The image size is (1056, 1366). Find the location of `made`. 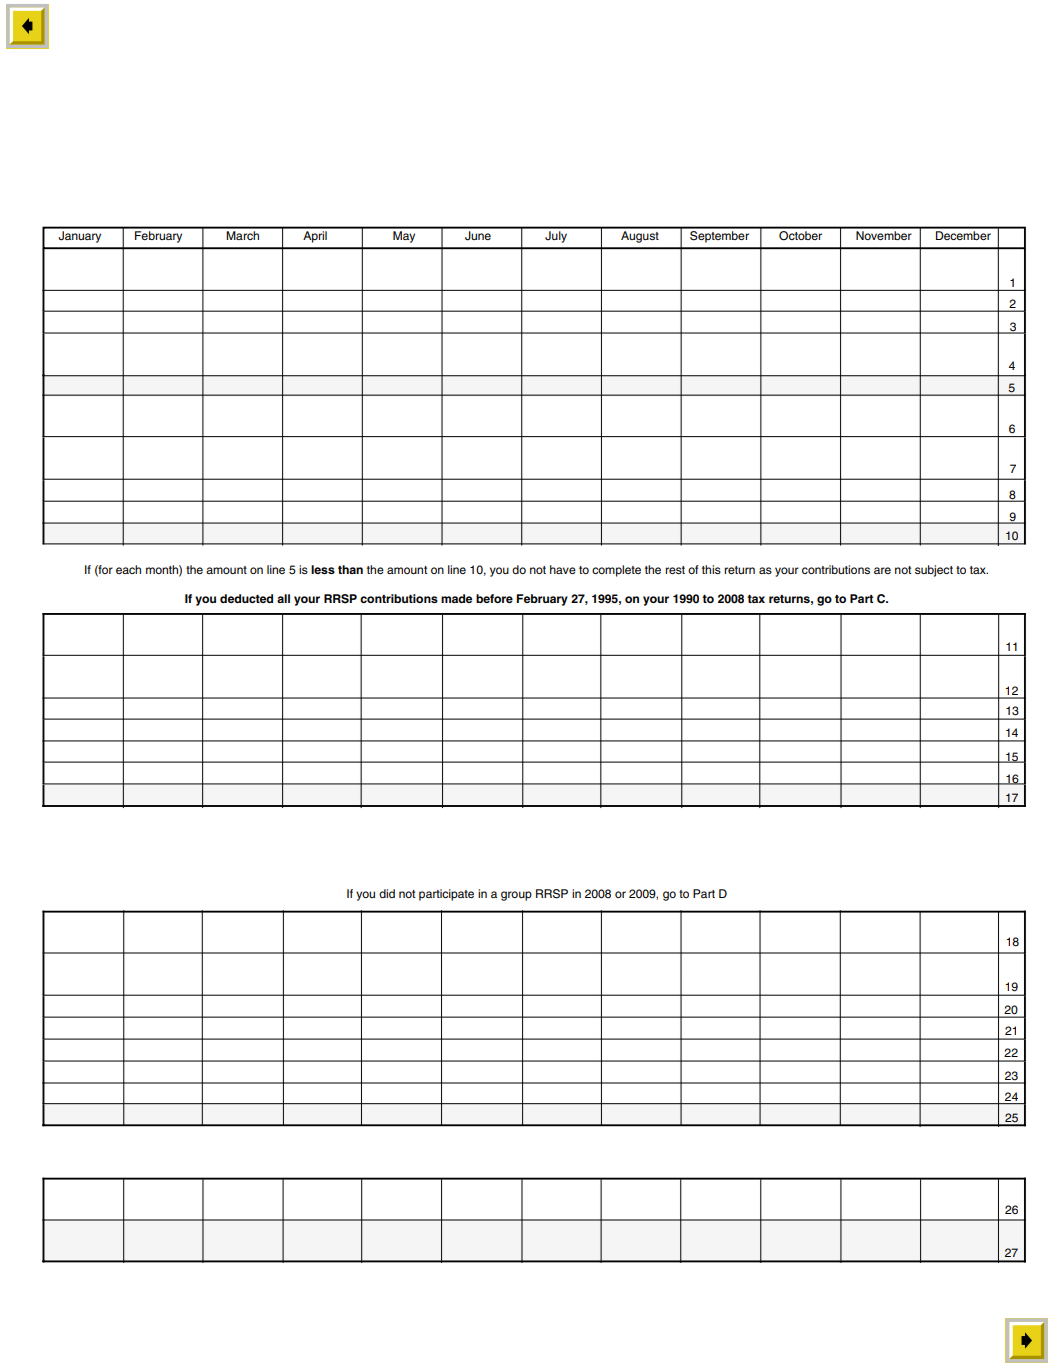

made is located at coordinates (456, 598).
